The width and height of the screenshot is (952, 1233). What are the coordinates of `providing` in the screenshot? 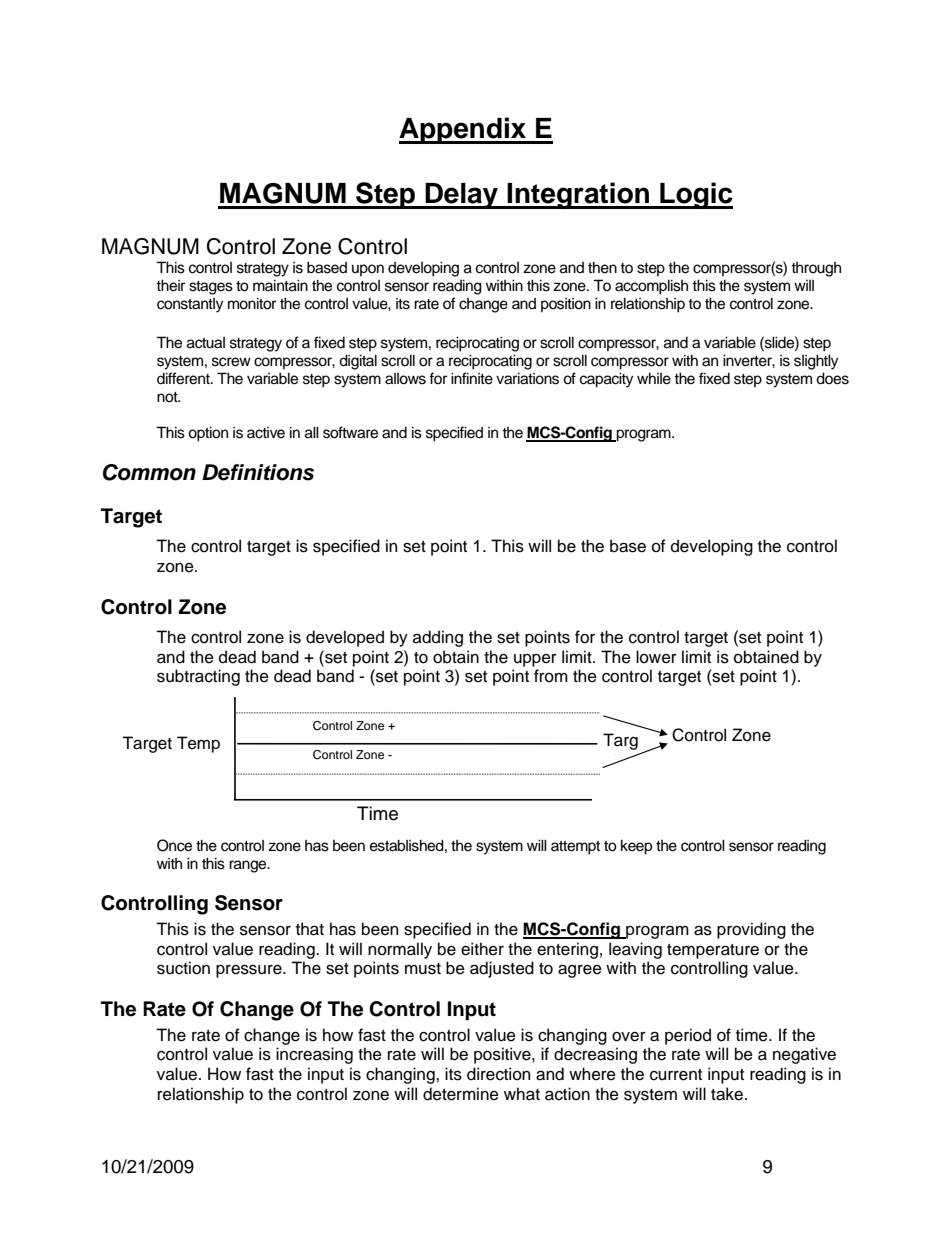 It's located at (751, 930).
